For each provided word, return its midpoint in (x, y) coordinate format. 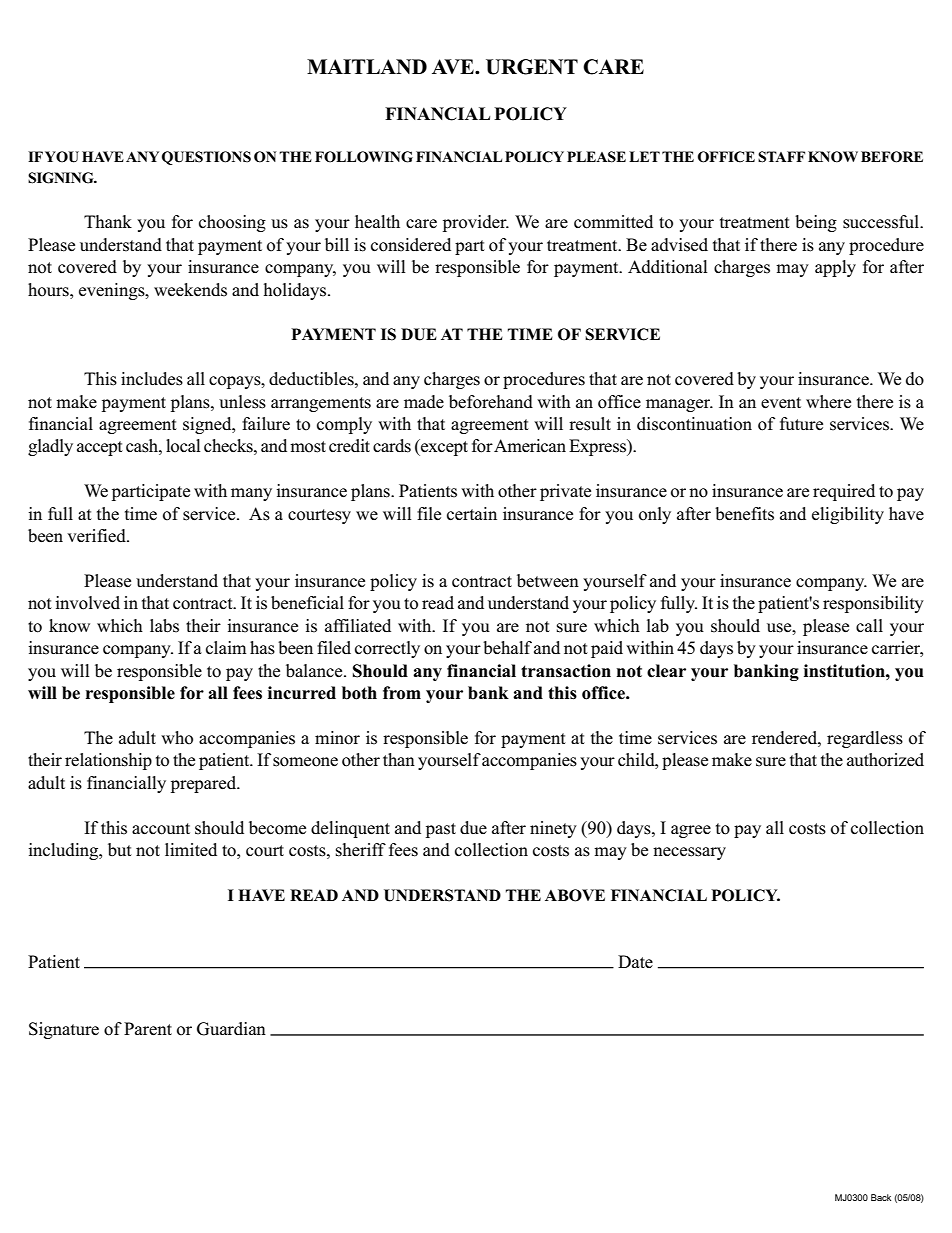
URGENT (532, 67)
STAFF (781, 157)
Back (881, 1197)
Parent (148, 1029)
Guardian (231, 1029)
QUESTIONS (206, 158)
